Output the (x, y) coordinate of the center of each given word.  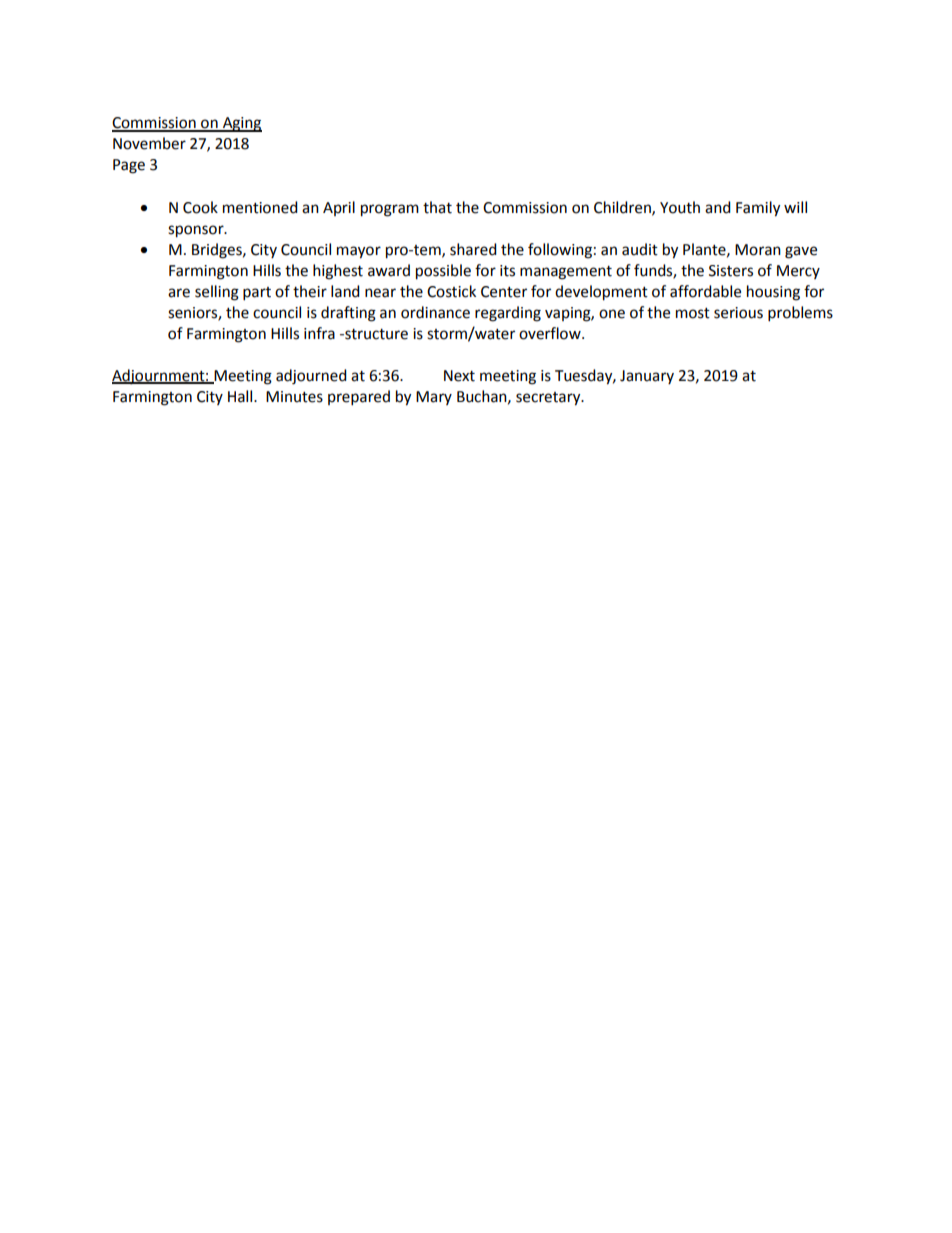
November (149, 143)
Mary (434, 398)
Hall (241, 396)
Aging (241, 124)
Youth (680, 207)
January (647, 377)
